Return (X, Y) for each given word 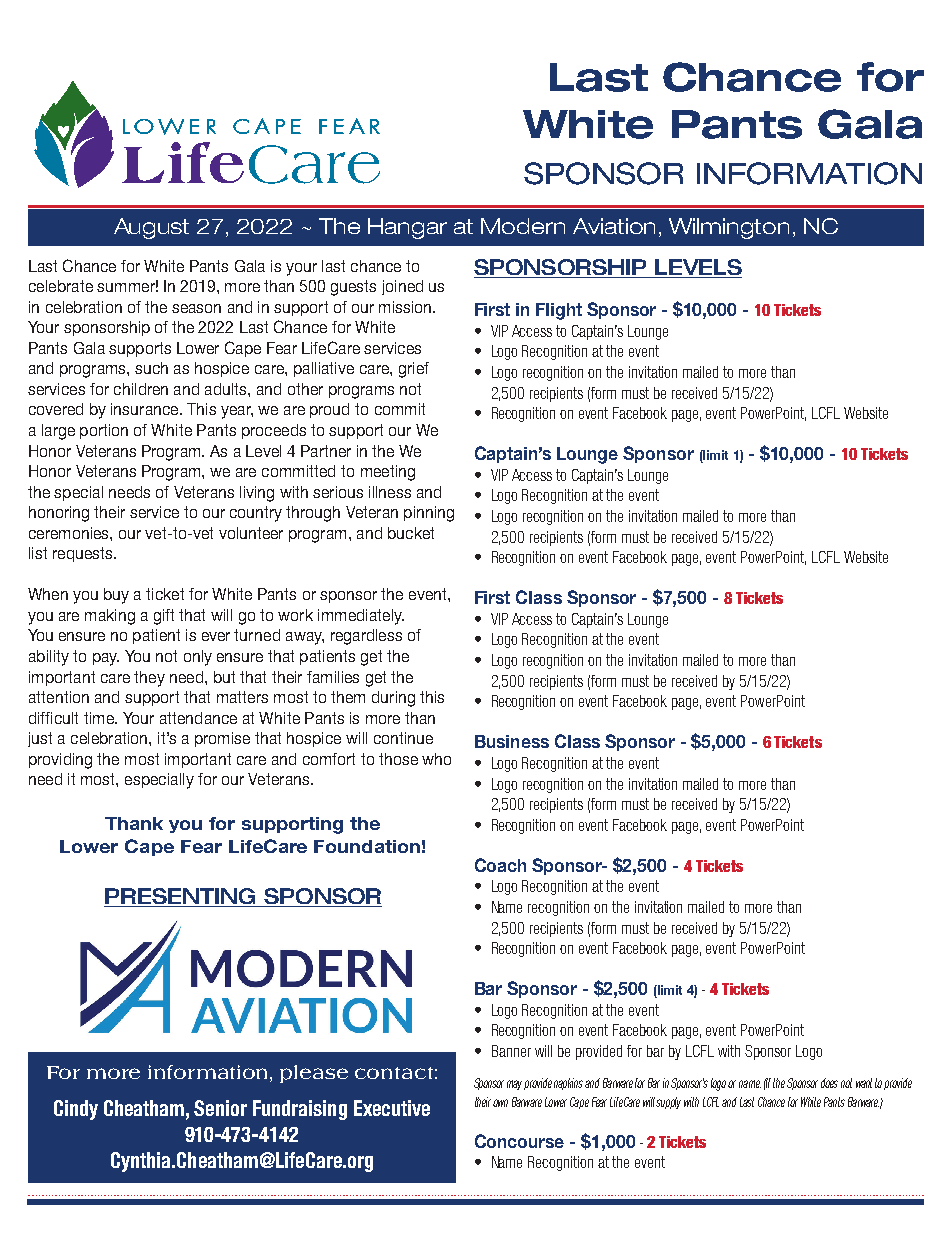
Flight (559, 311)
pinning (429, 514)
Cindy (76, 1110)
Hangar (407, 228)
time (100, 718)
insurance (146, 409)
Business (512, 741)
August (151, 228)
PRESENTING (181, 897)
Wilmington (729, 228)
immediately (361, 617)
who (436, 759)
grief (414, 370)
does (829, 1083)
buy (116, 596)
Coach (500, 865)
